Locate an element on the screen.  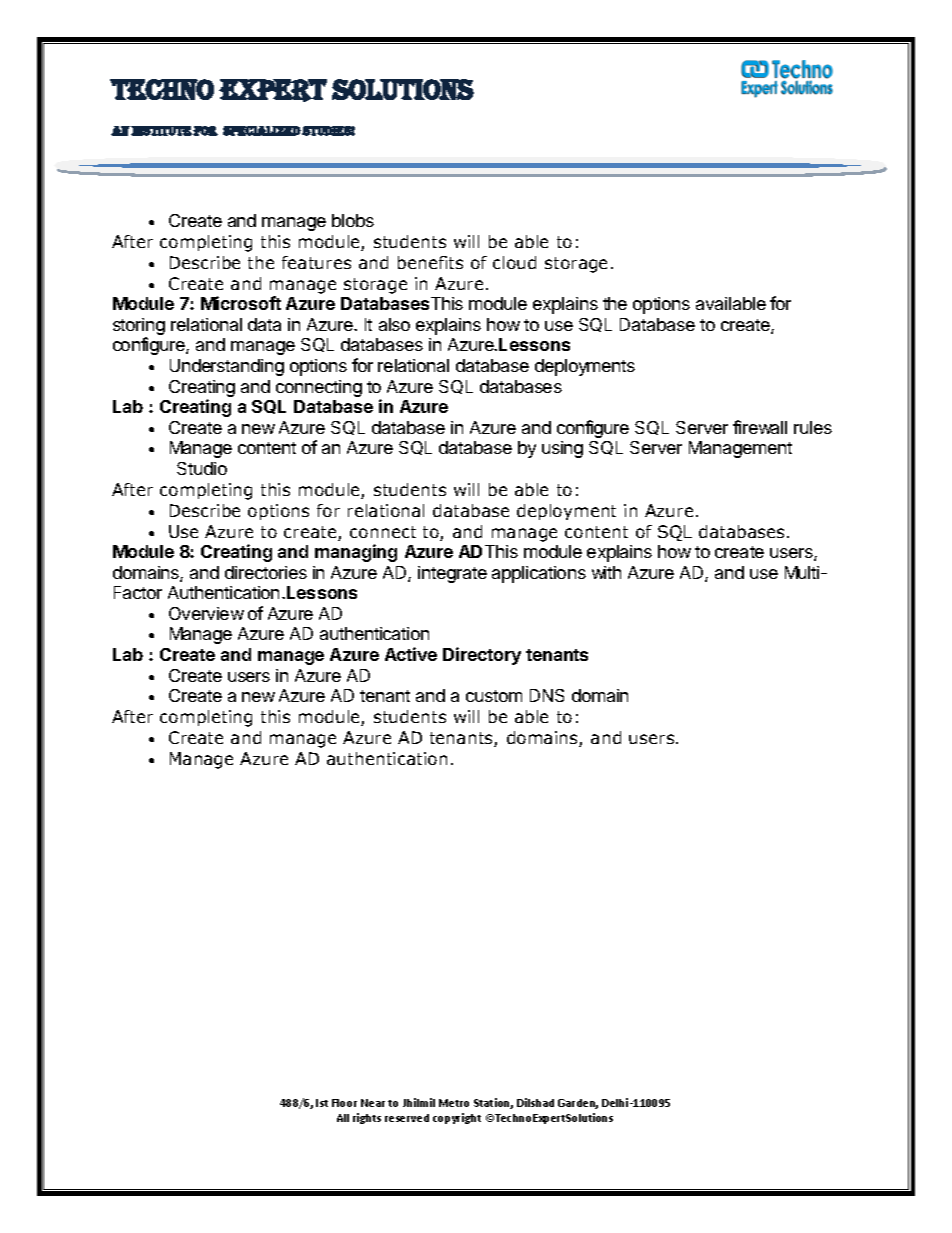
specialized is located at coordinates (262, 131).
